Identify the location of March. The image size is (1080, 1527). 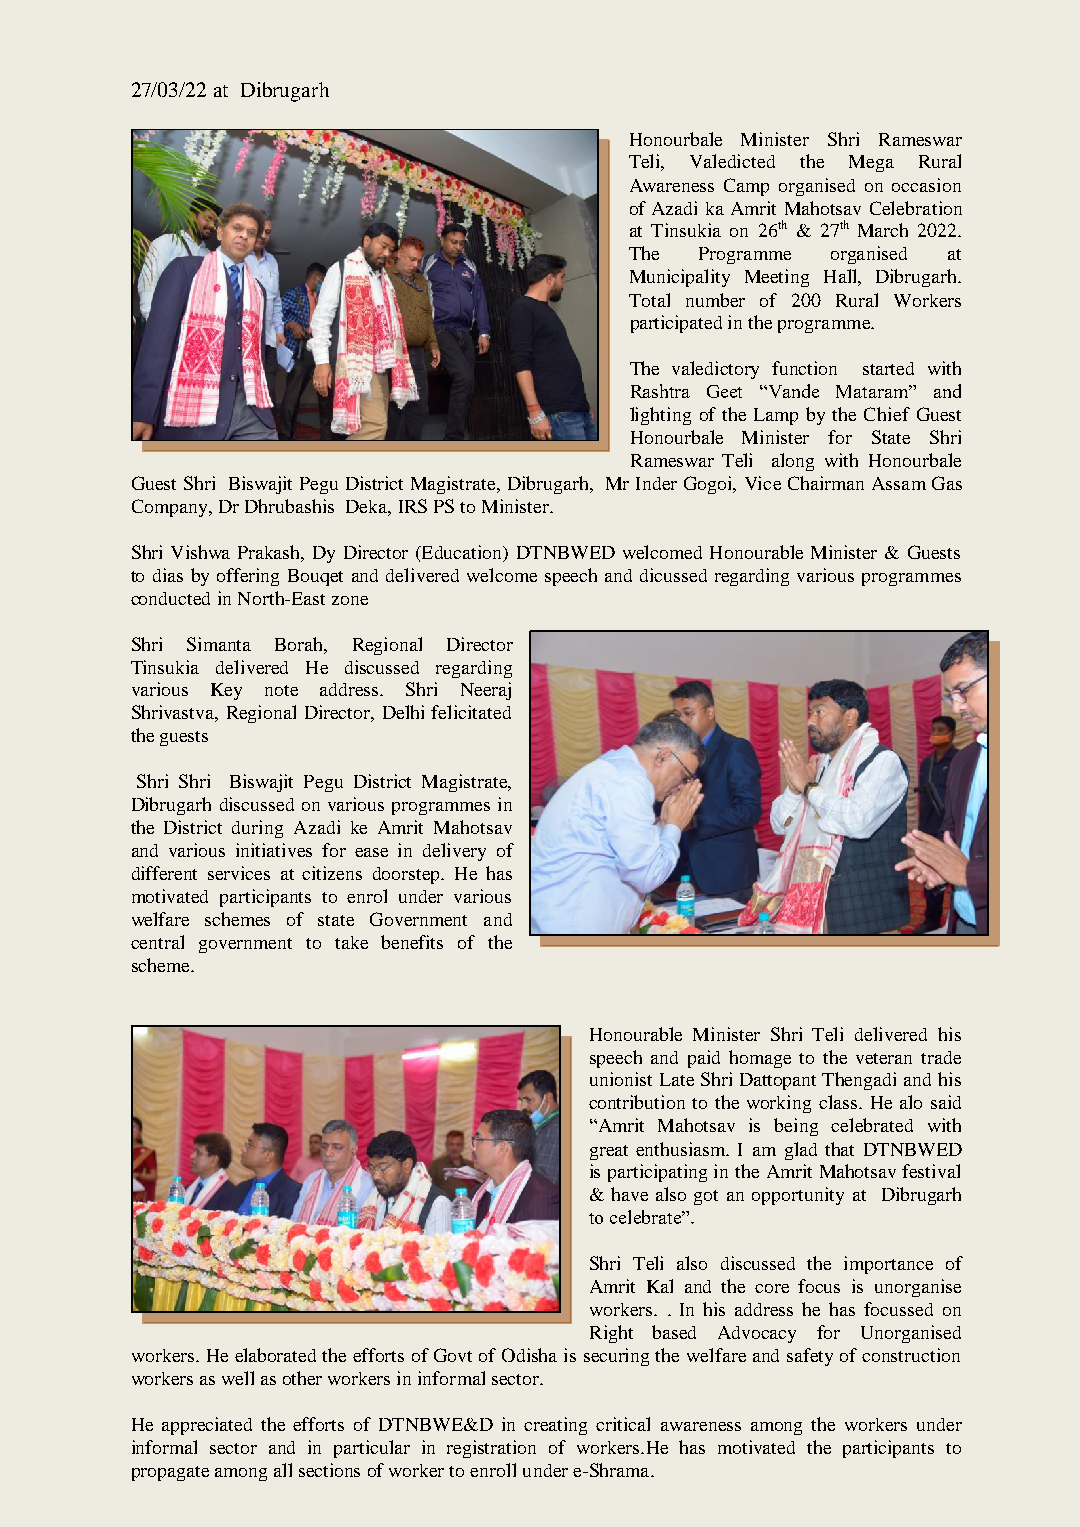
(883, 230).
